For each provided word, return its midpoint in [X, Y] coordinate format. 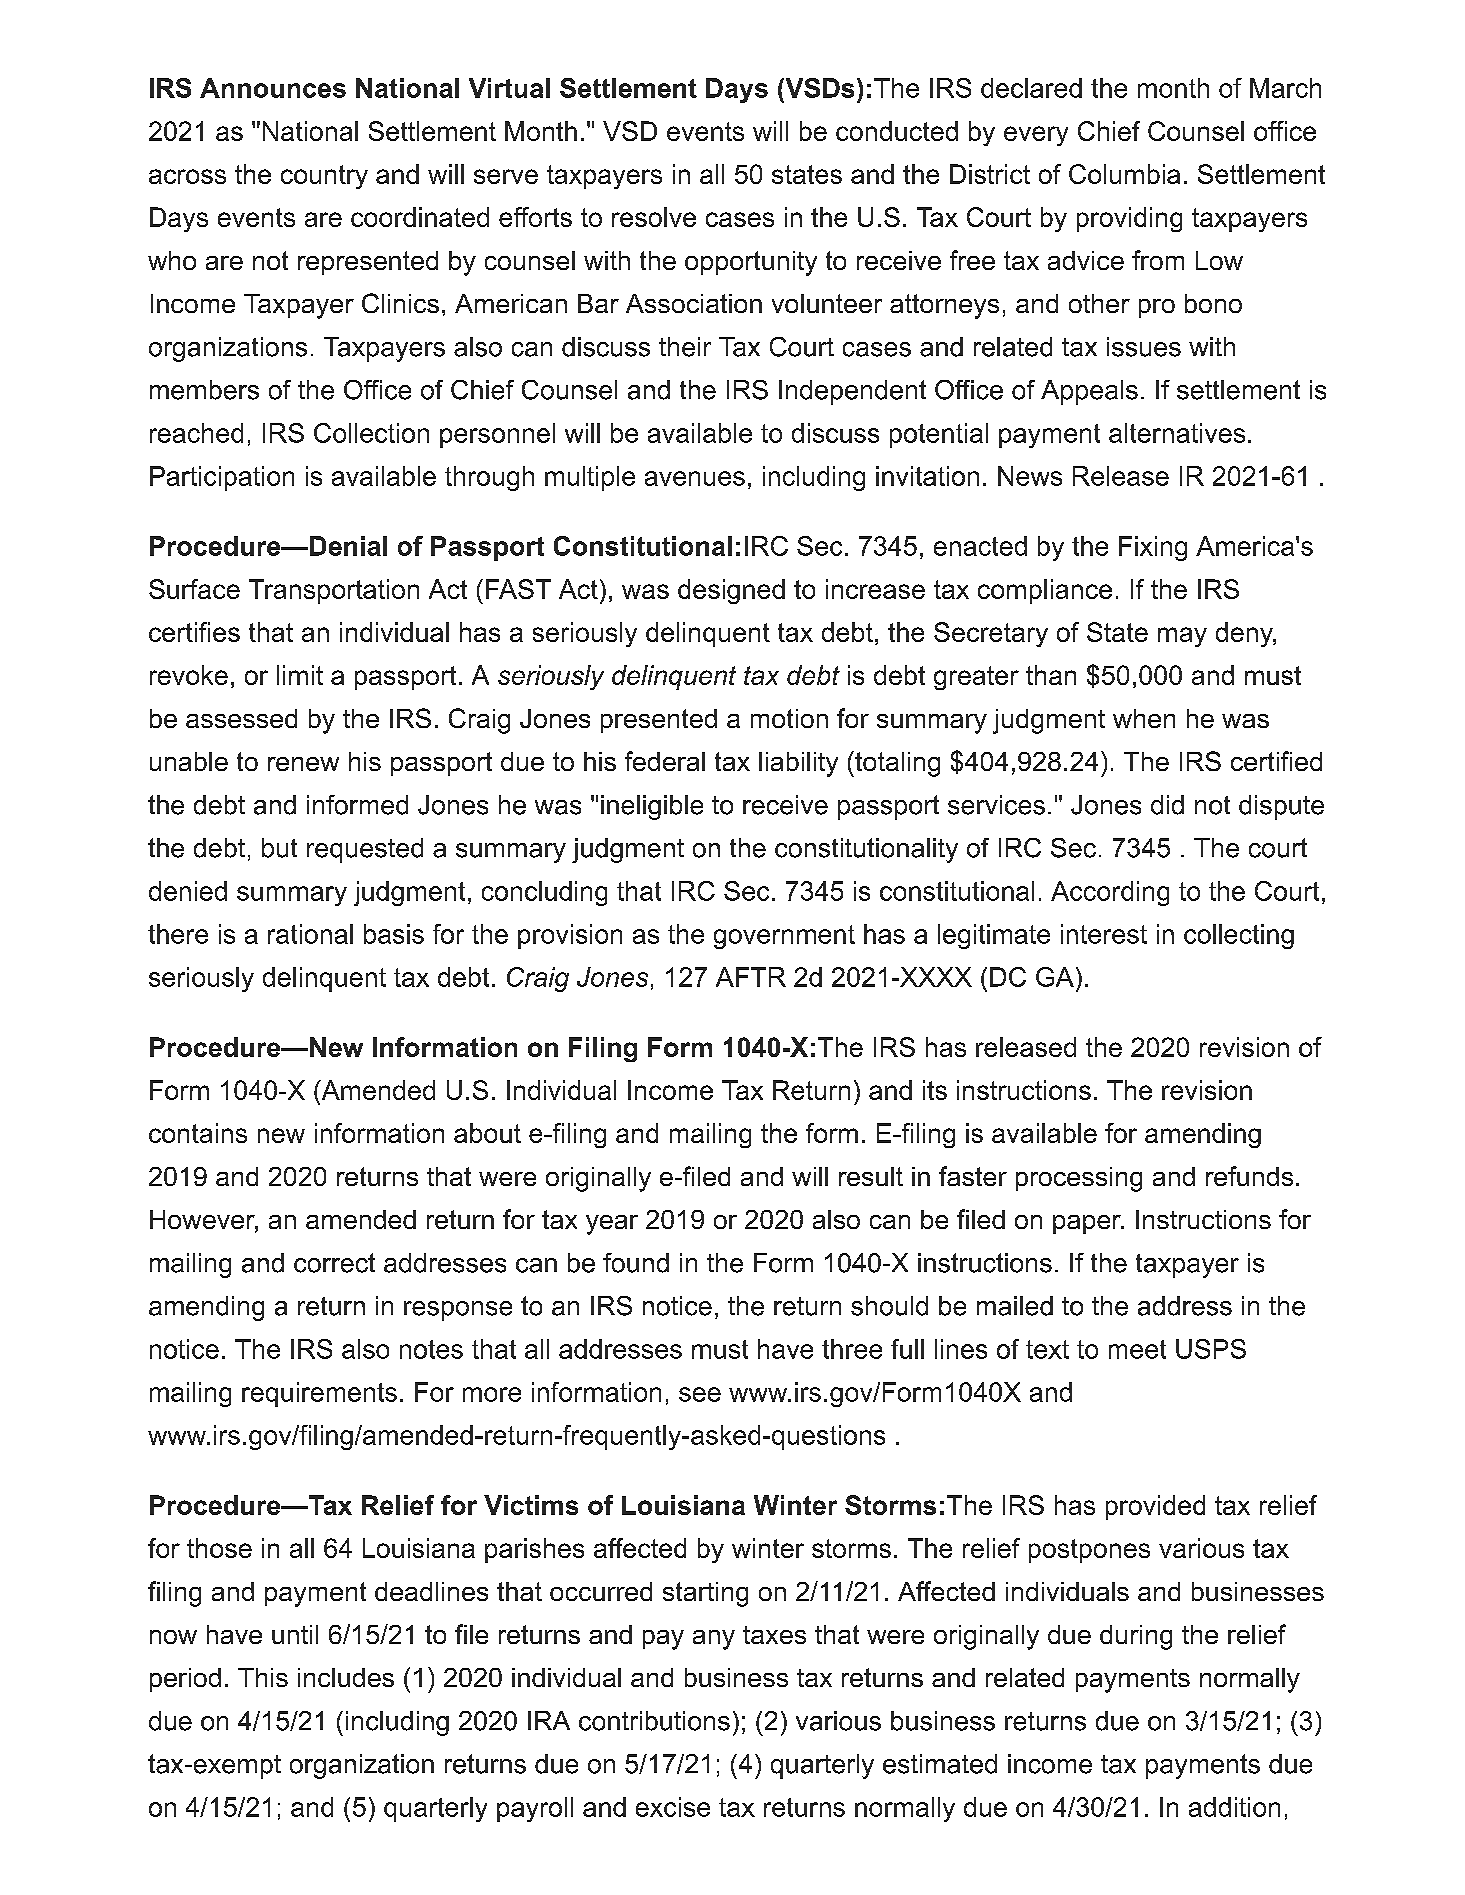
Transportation [334, 591]
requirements [319, 1394]
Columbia [1124, 174]
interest [1104, 934]
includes [346, 1677]
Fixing [1153, 548]
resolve [654, 217]
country [324, 177]
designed [731, 591]
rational [310, 934]
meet [1137, 1349]
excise [673, 1807]
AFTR [751, 977]
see [700, 1394]
